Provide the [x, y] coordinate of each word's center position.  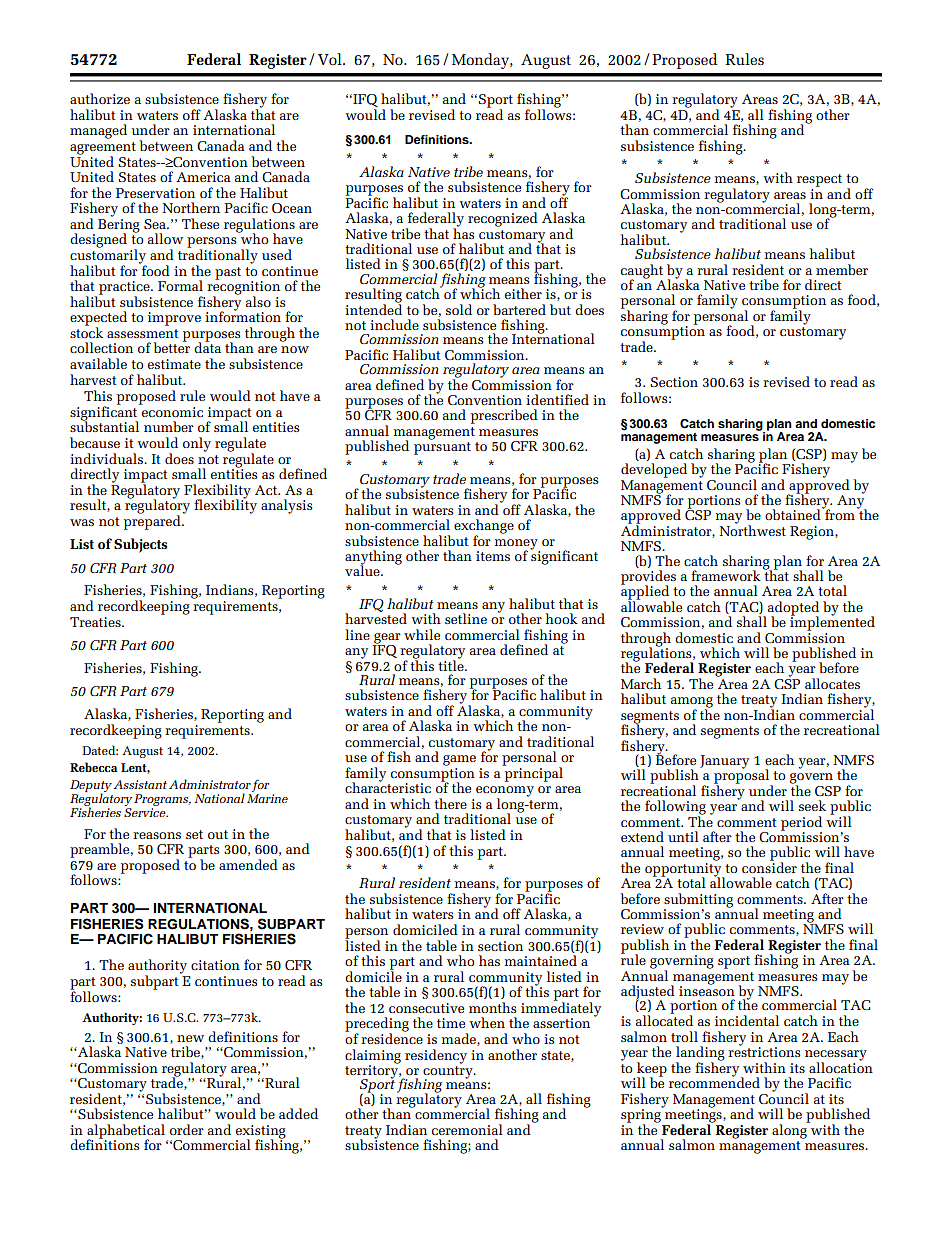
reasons [157, 835]
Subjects [140, 545]
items [493, 556]
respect [819, 180]
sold [459, 309]
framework [726, 575]
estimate [174, 364]
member [842, 269]
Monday [481, 61]
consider [769, 866]
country [449, 1073]
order [187, 1129]
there [450, 803]
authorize [100, 98]
